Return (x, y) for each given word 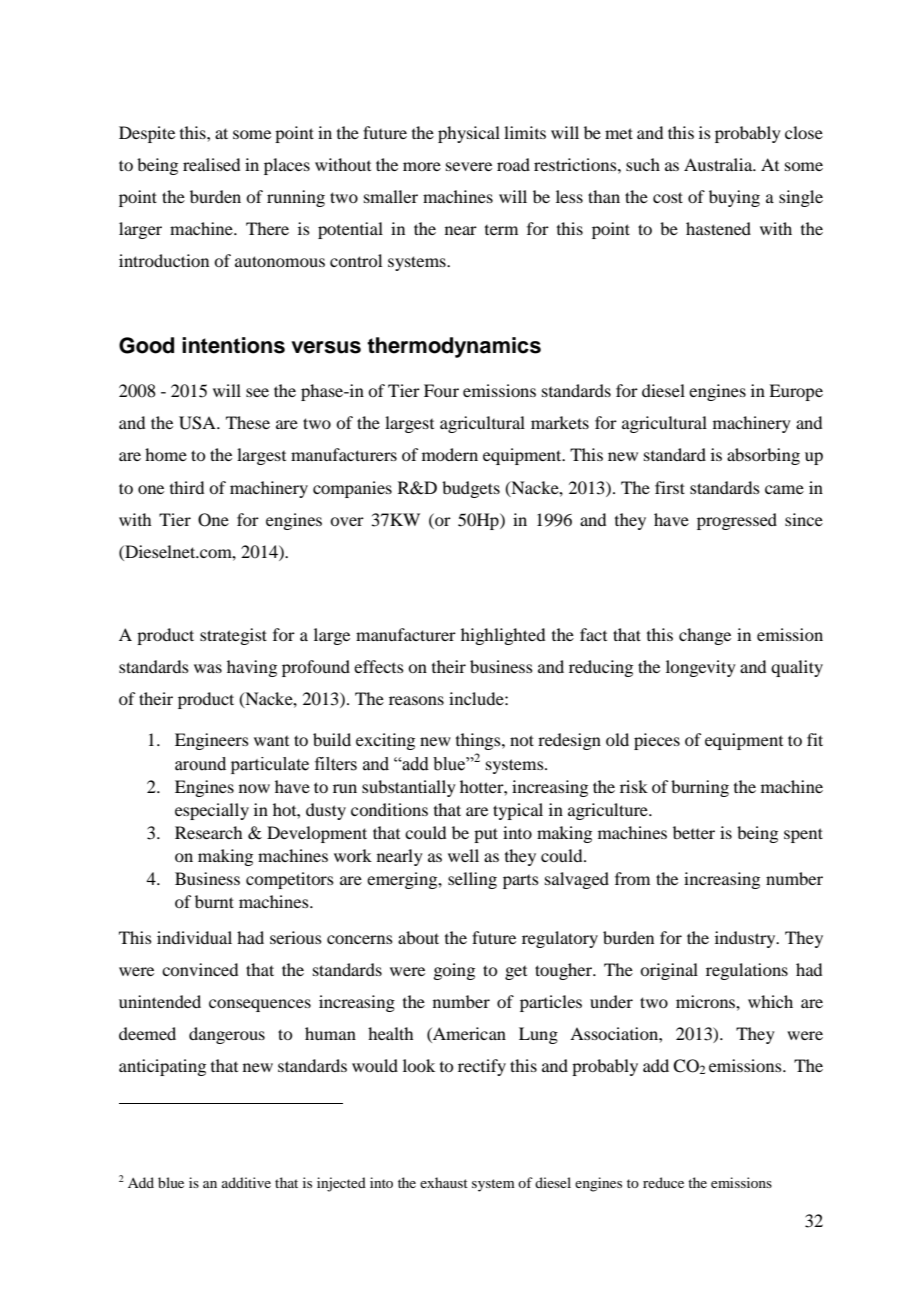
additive (246, 1182)
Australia (719, 164)
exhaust (444, 1182)
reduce (663, 1182)
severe (469, 166)
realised (211, 164)
